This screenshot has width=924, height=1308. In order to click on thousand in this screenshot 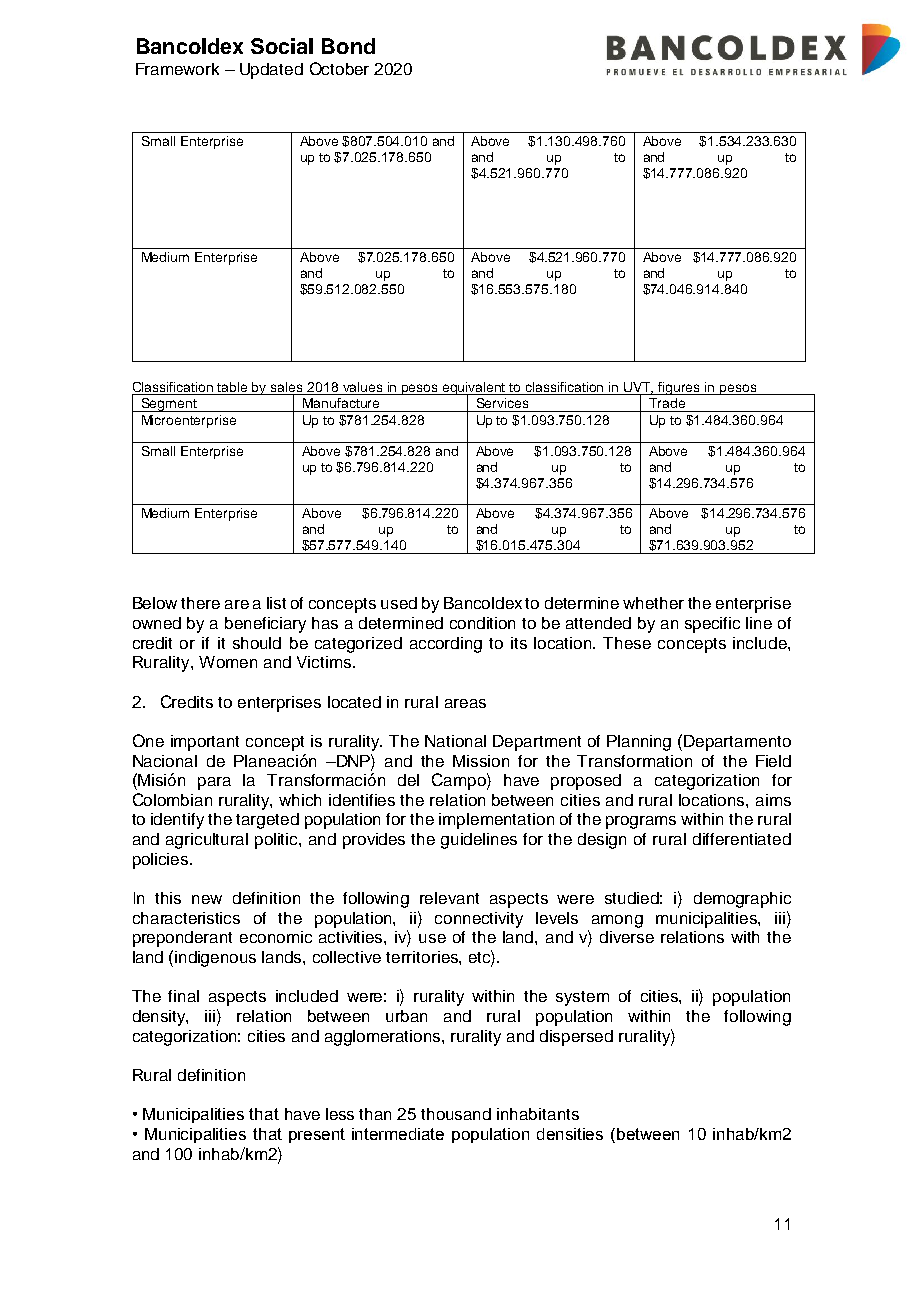, I will do `click(456, 1114)`.
